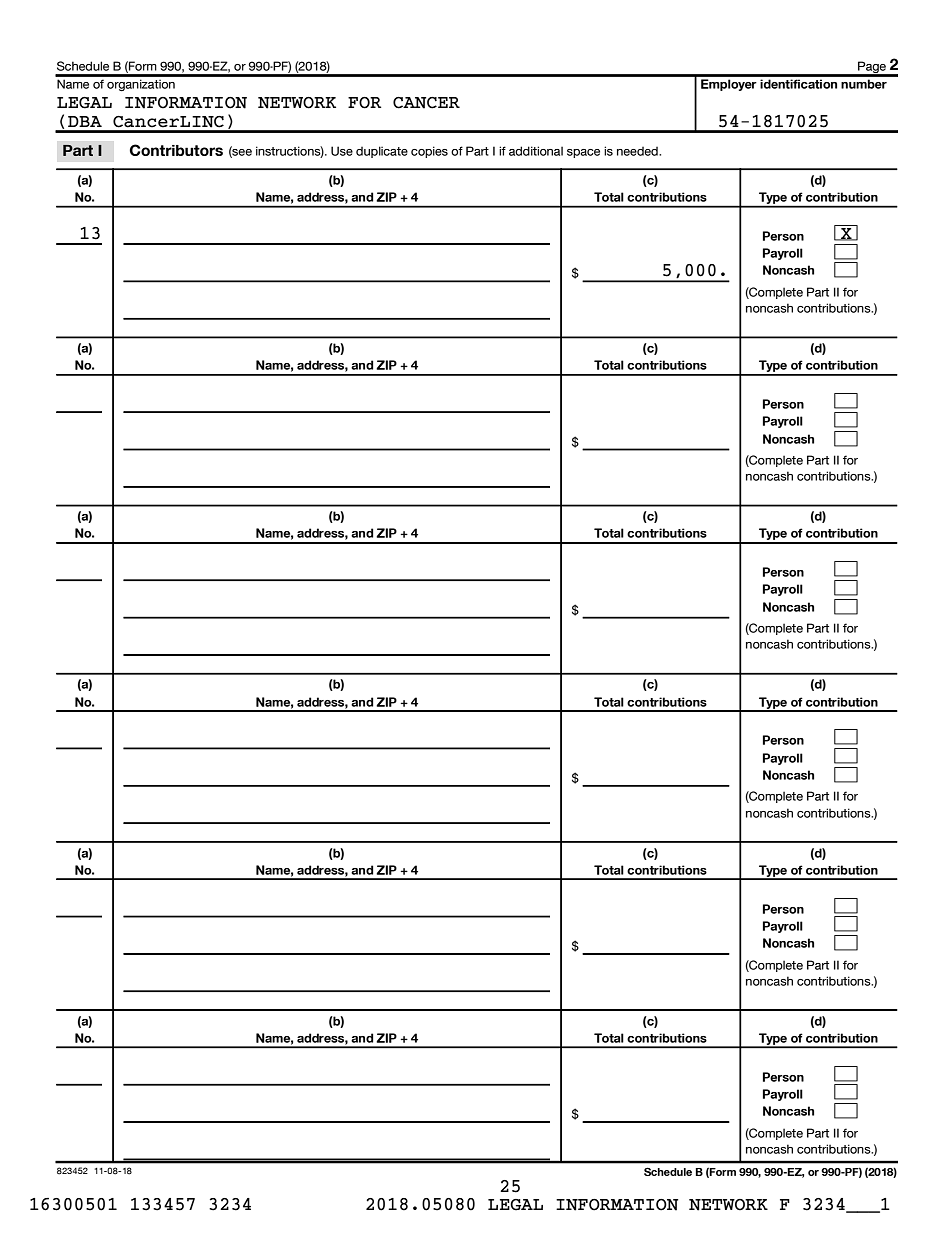 The height and width of the page is (1233, 952). I want to click on needed, so click(638, 151).
